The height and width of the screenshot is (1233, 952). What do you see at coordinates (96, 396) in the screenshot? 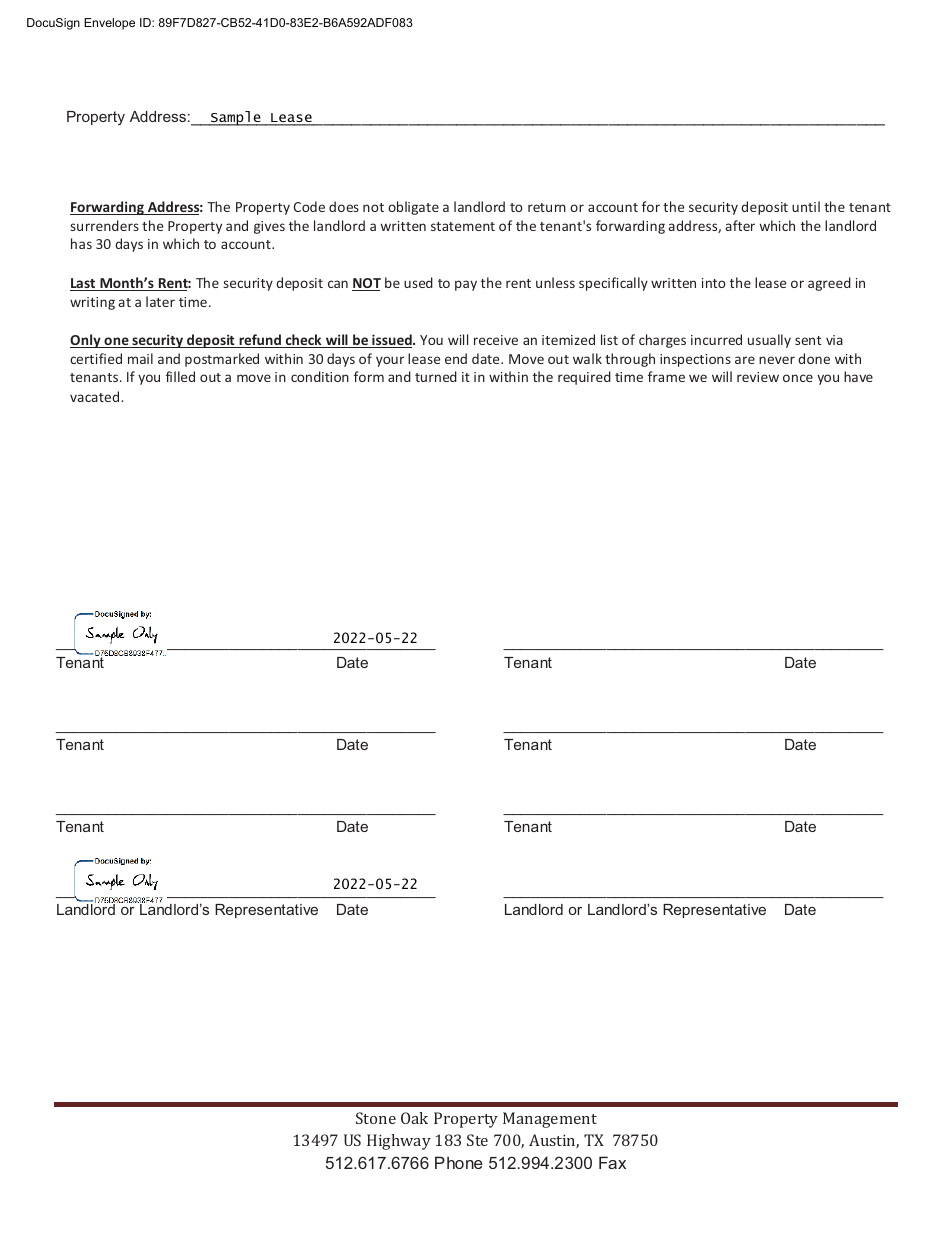
I see `vacated` at bounding box center [96, 396].
